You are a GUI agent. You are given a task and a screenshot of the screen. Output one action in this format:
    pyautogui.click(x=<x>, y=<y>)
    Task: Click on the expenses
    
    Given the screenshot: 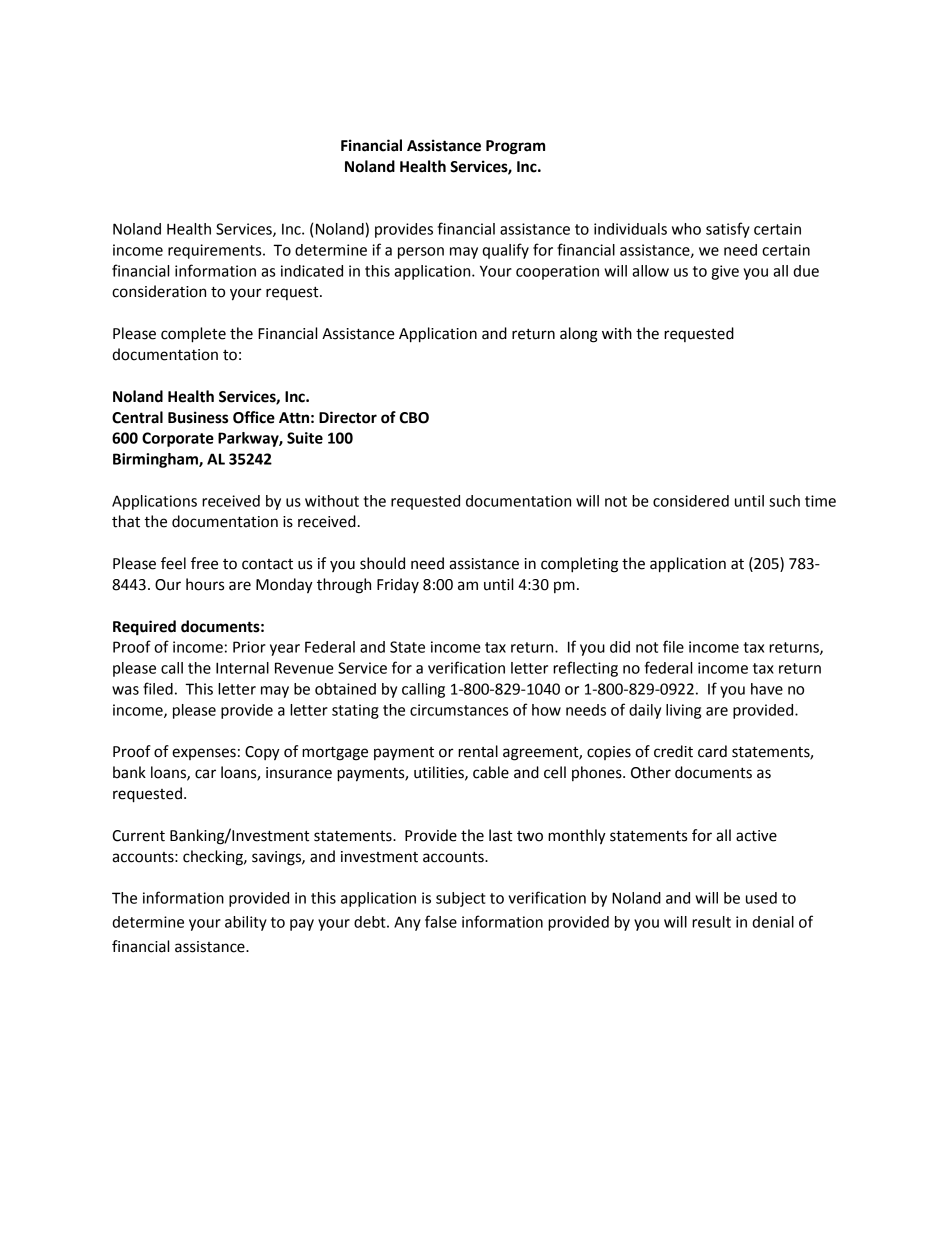 What is the action you would take?
    pyautogui.click(x=204, y=754)
